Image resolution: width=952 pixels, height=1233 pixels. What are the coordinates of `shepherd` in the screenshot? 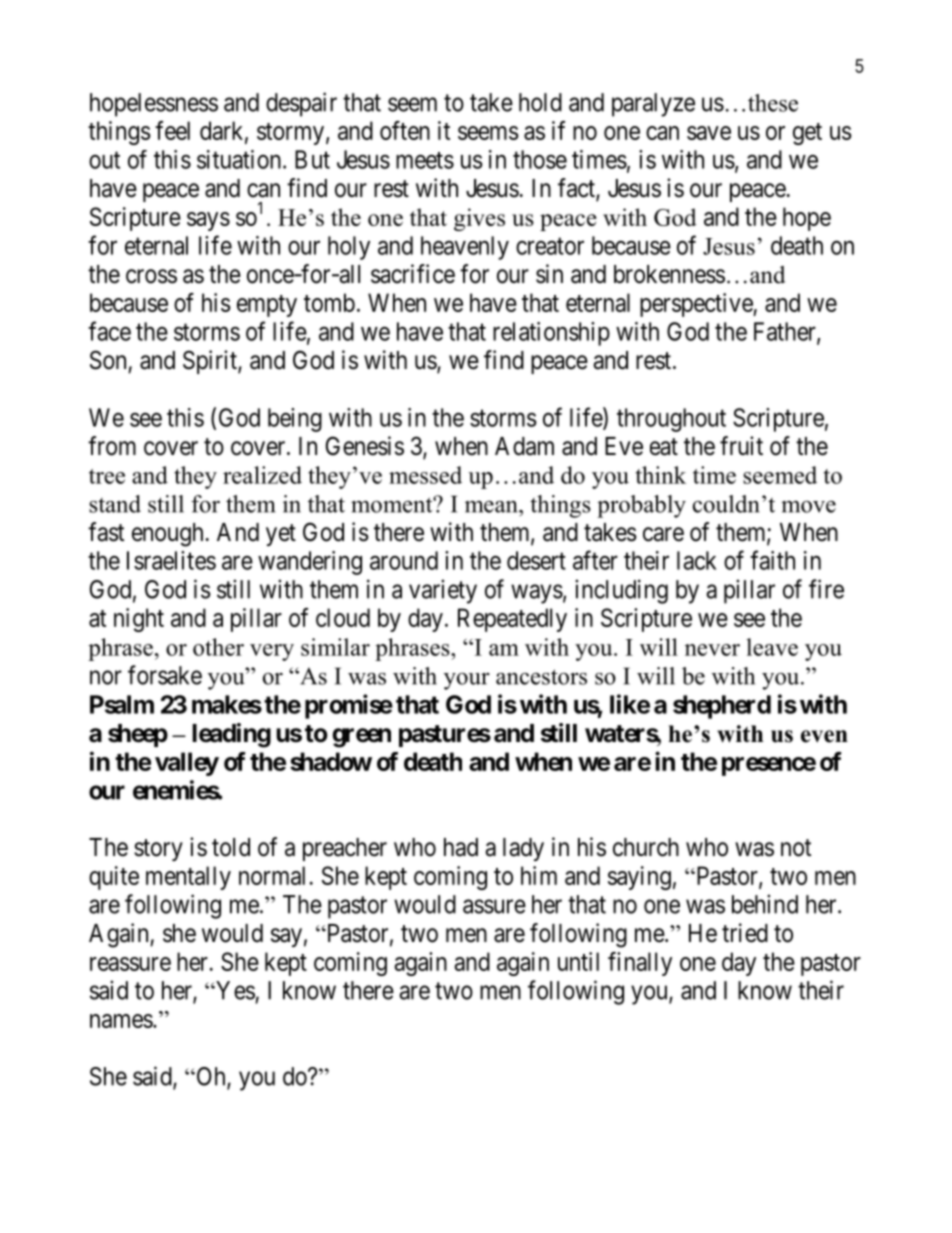 It's located at (722, 707).
